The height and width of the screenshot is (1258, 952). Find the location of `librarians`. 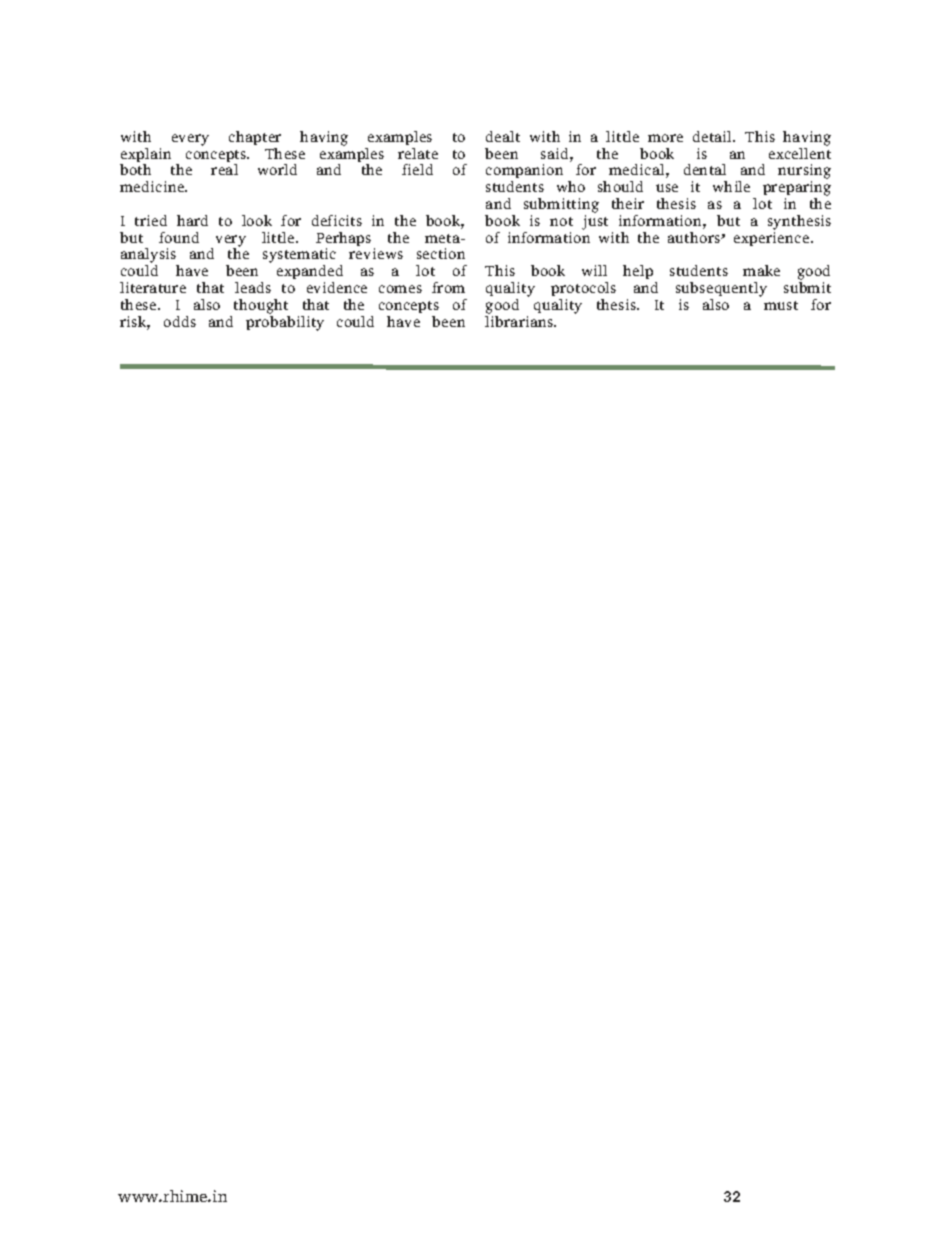

librarians is located at coordinates (520, 320).
